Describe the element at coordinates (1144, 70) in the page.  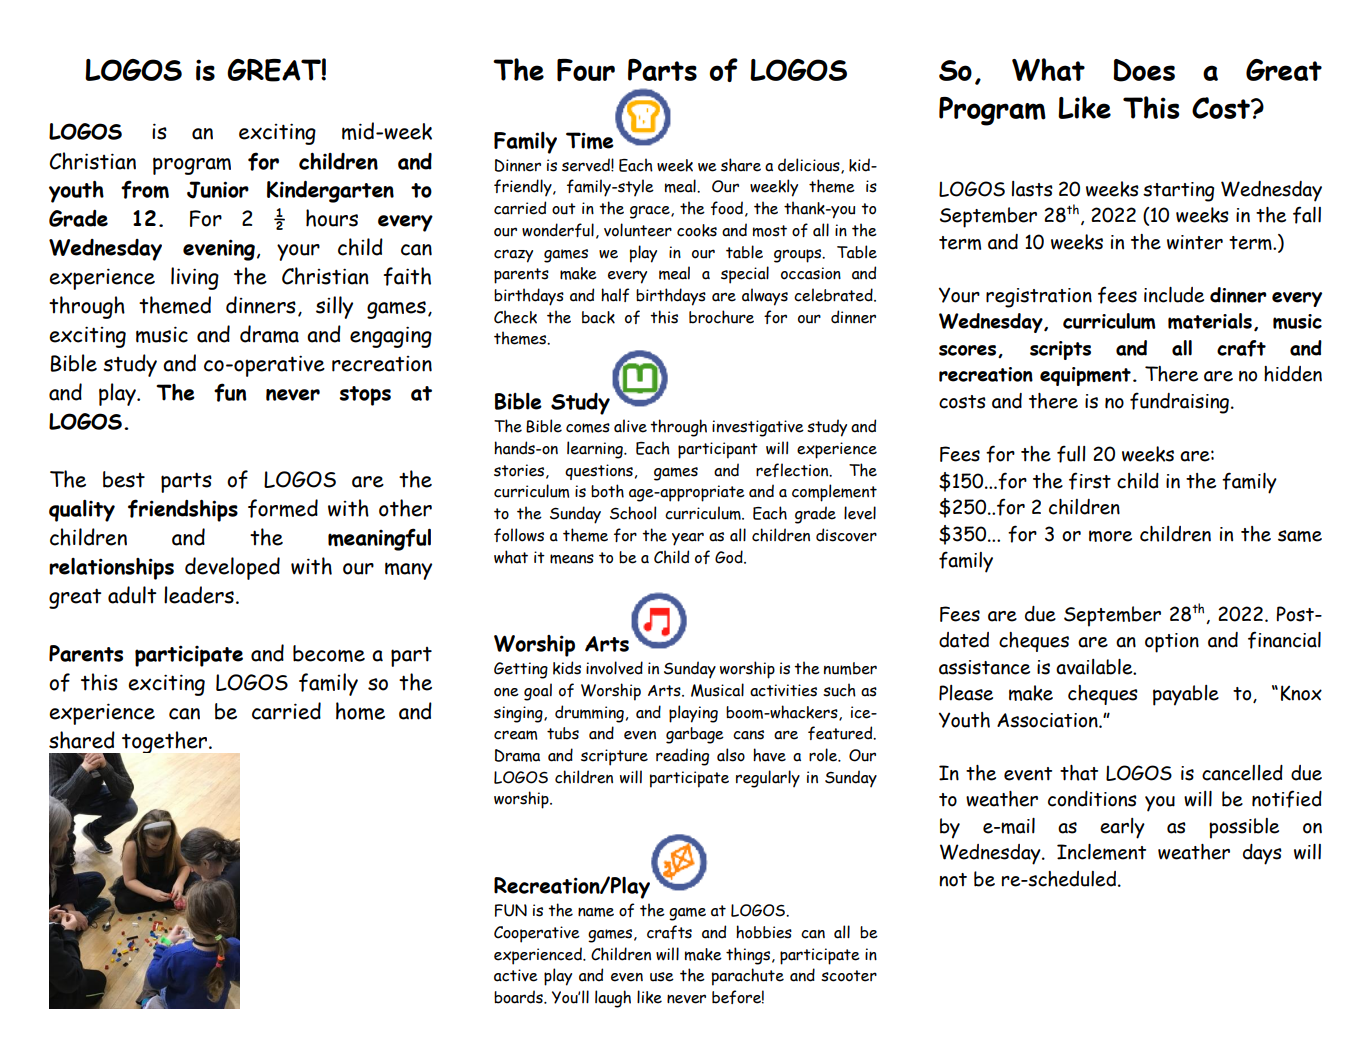
I see `Does` at that location.
